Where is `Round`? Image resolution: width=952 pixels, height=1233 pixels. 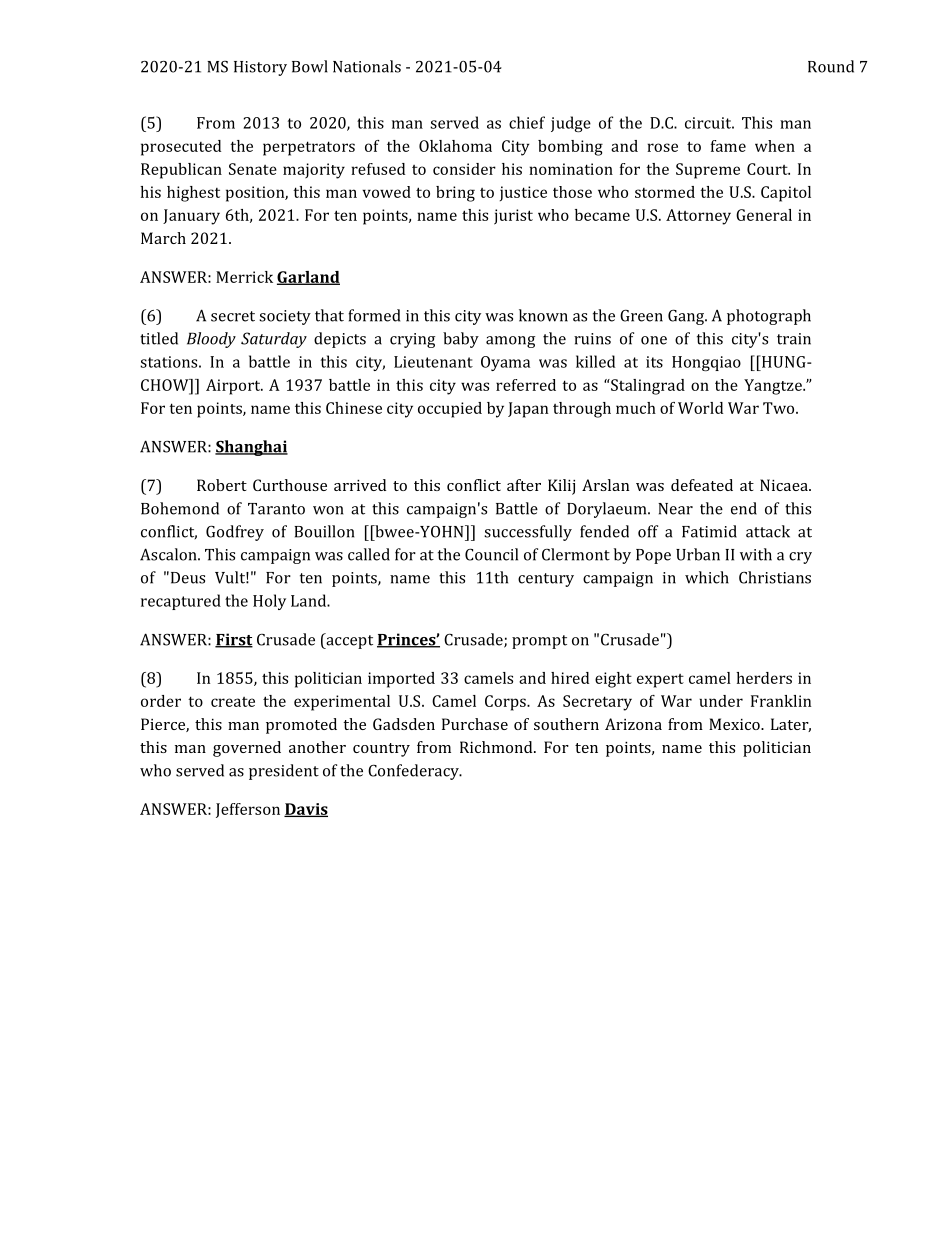
Round is located at coordinates (831, 66).
